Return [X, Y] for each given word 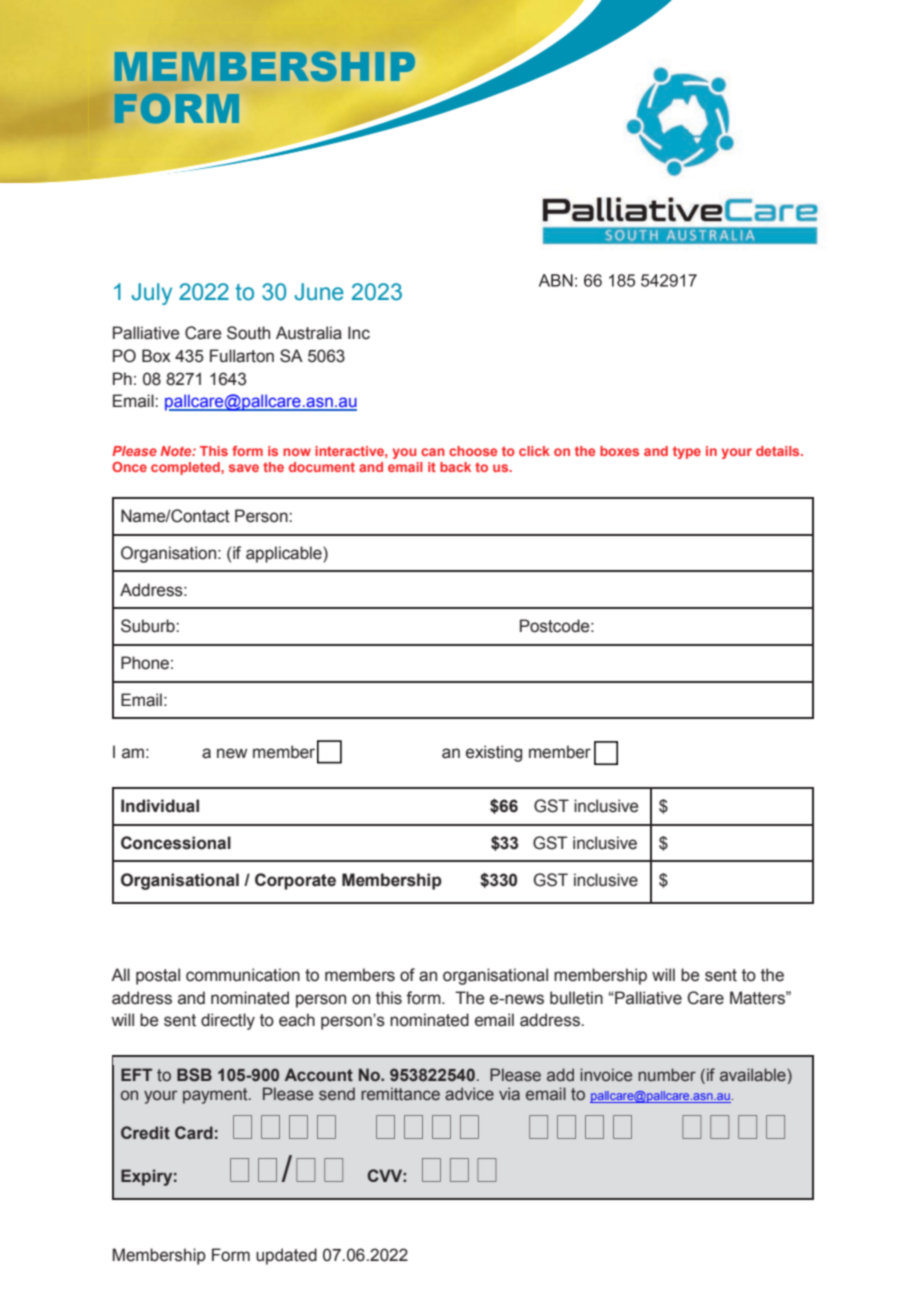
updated [286, 1256]
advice [469, 1094]
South [248, 333]
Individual [160, 806]
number [667, 1075]
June [319, 292]
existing [494, 753]
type [687, 452]
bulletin [576, 998]
